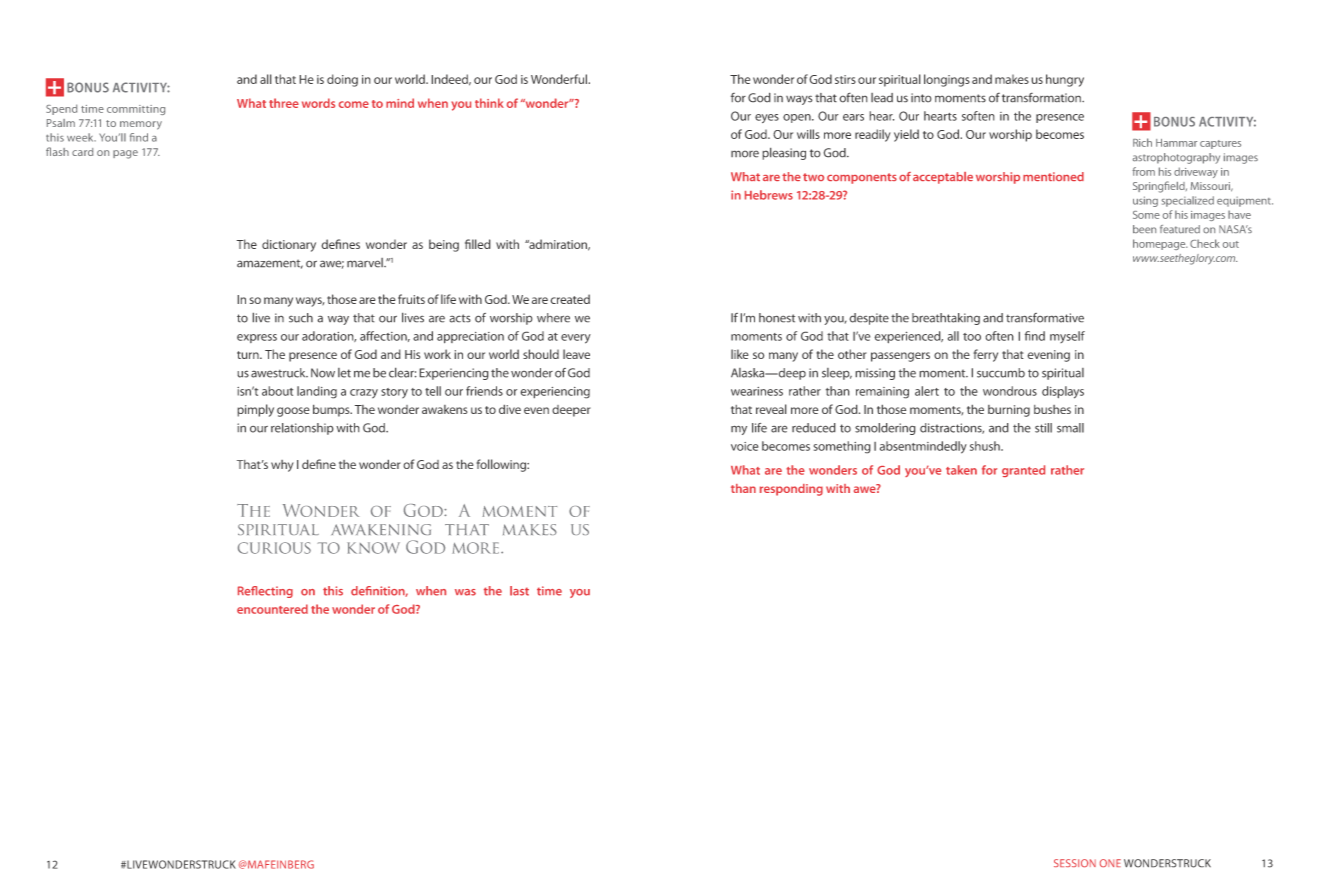 This screenshot has width=1321, height=896. Describe the element at coordinates (1145, 201) in the screenshot. I see `using` at that location.
